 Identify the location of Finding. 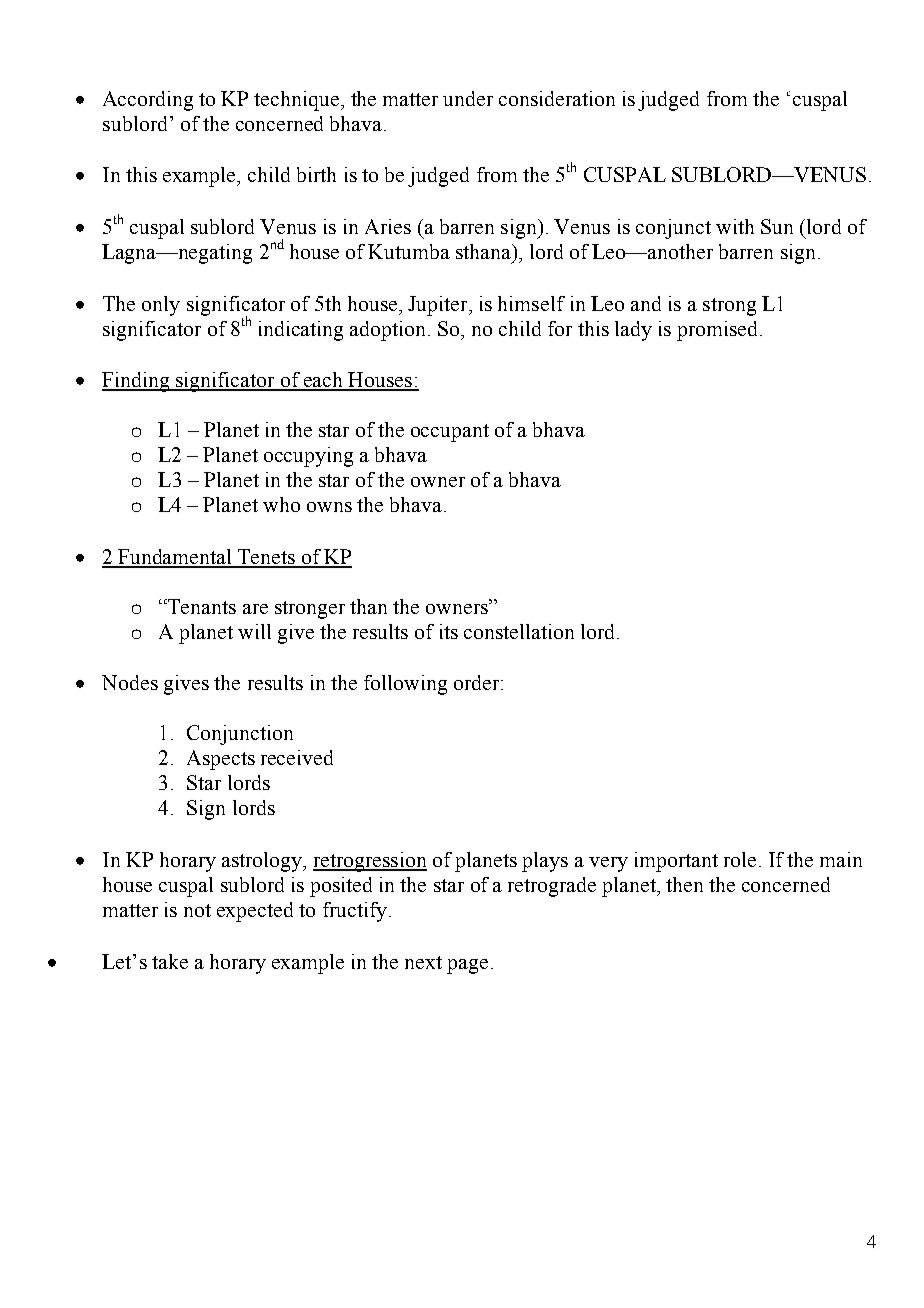
(137, 382).
